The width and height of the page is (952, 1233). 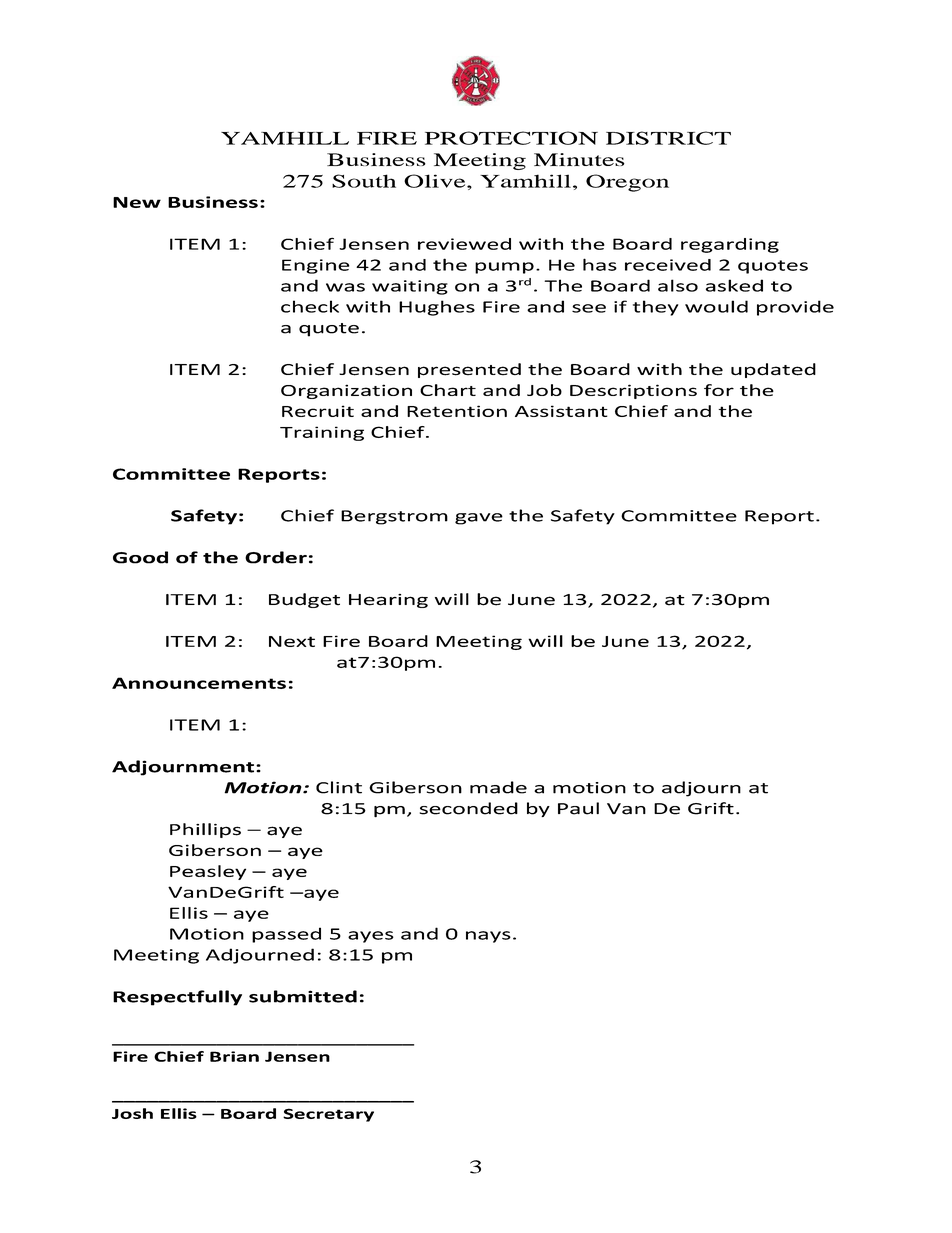 What do you see at coordinates (322, 433) in the page?
I see `Training` at bounding box center [322, 433].
